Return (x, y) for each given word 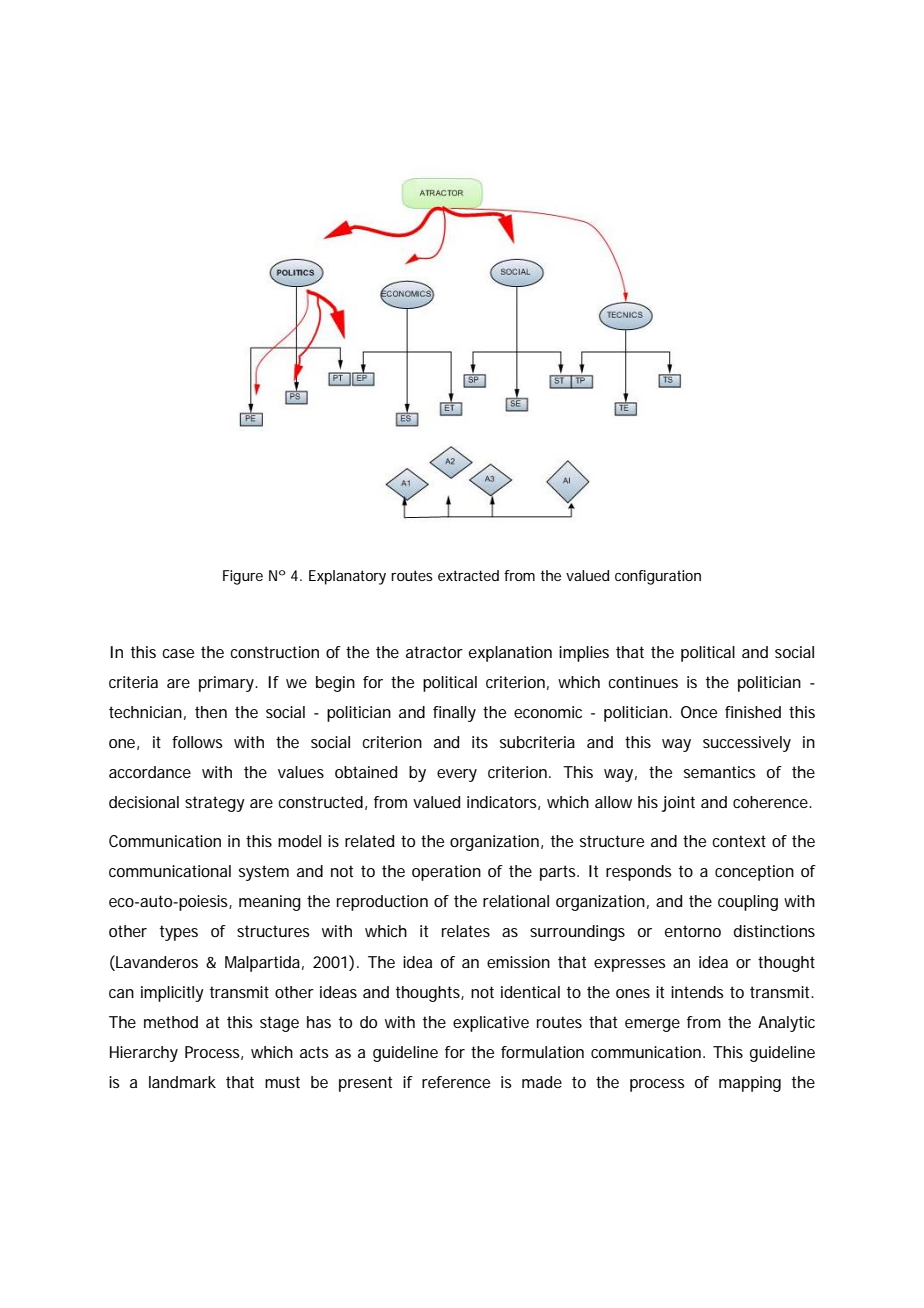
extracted (468, 575)
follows (197, 742)
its (480, 742)
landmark (182, 1082)
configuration (658, 577)
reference (456, 1082)
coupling (748, 903)
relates (466, 931)
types (179, 933)
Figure (243, 577)
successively (747, 744)
